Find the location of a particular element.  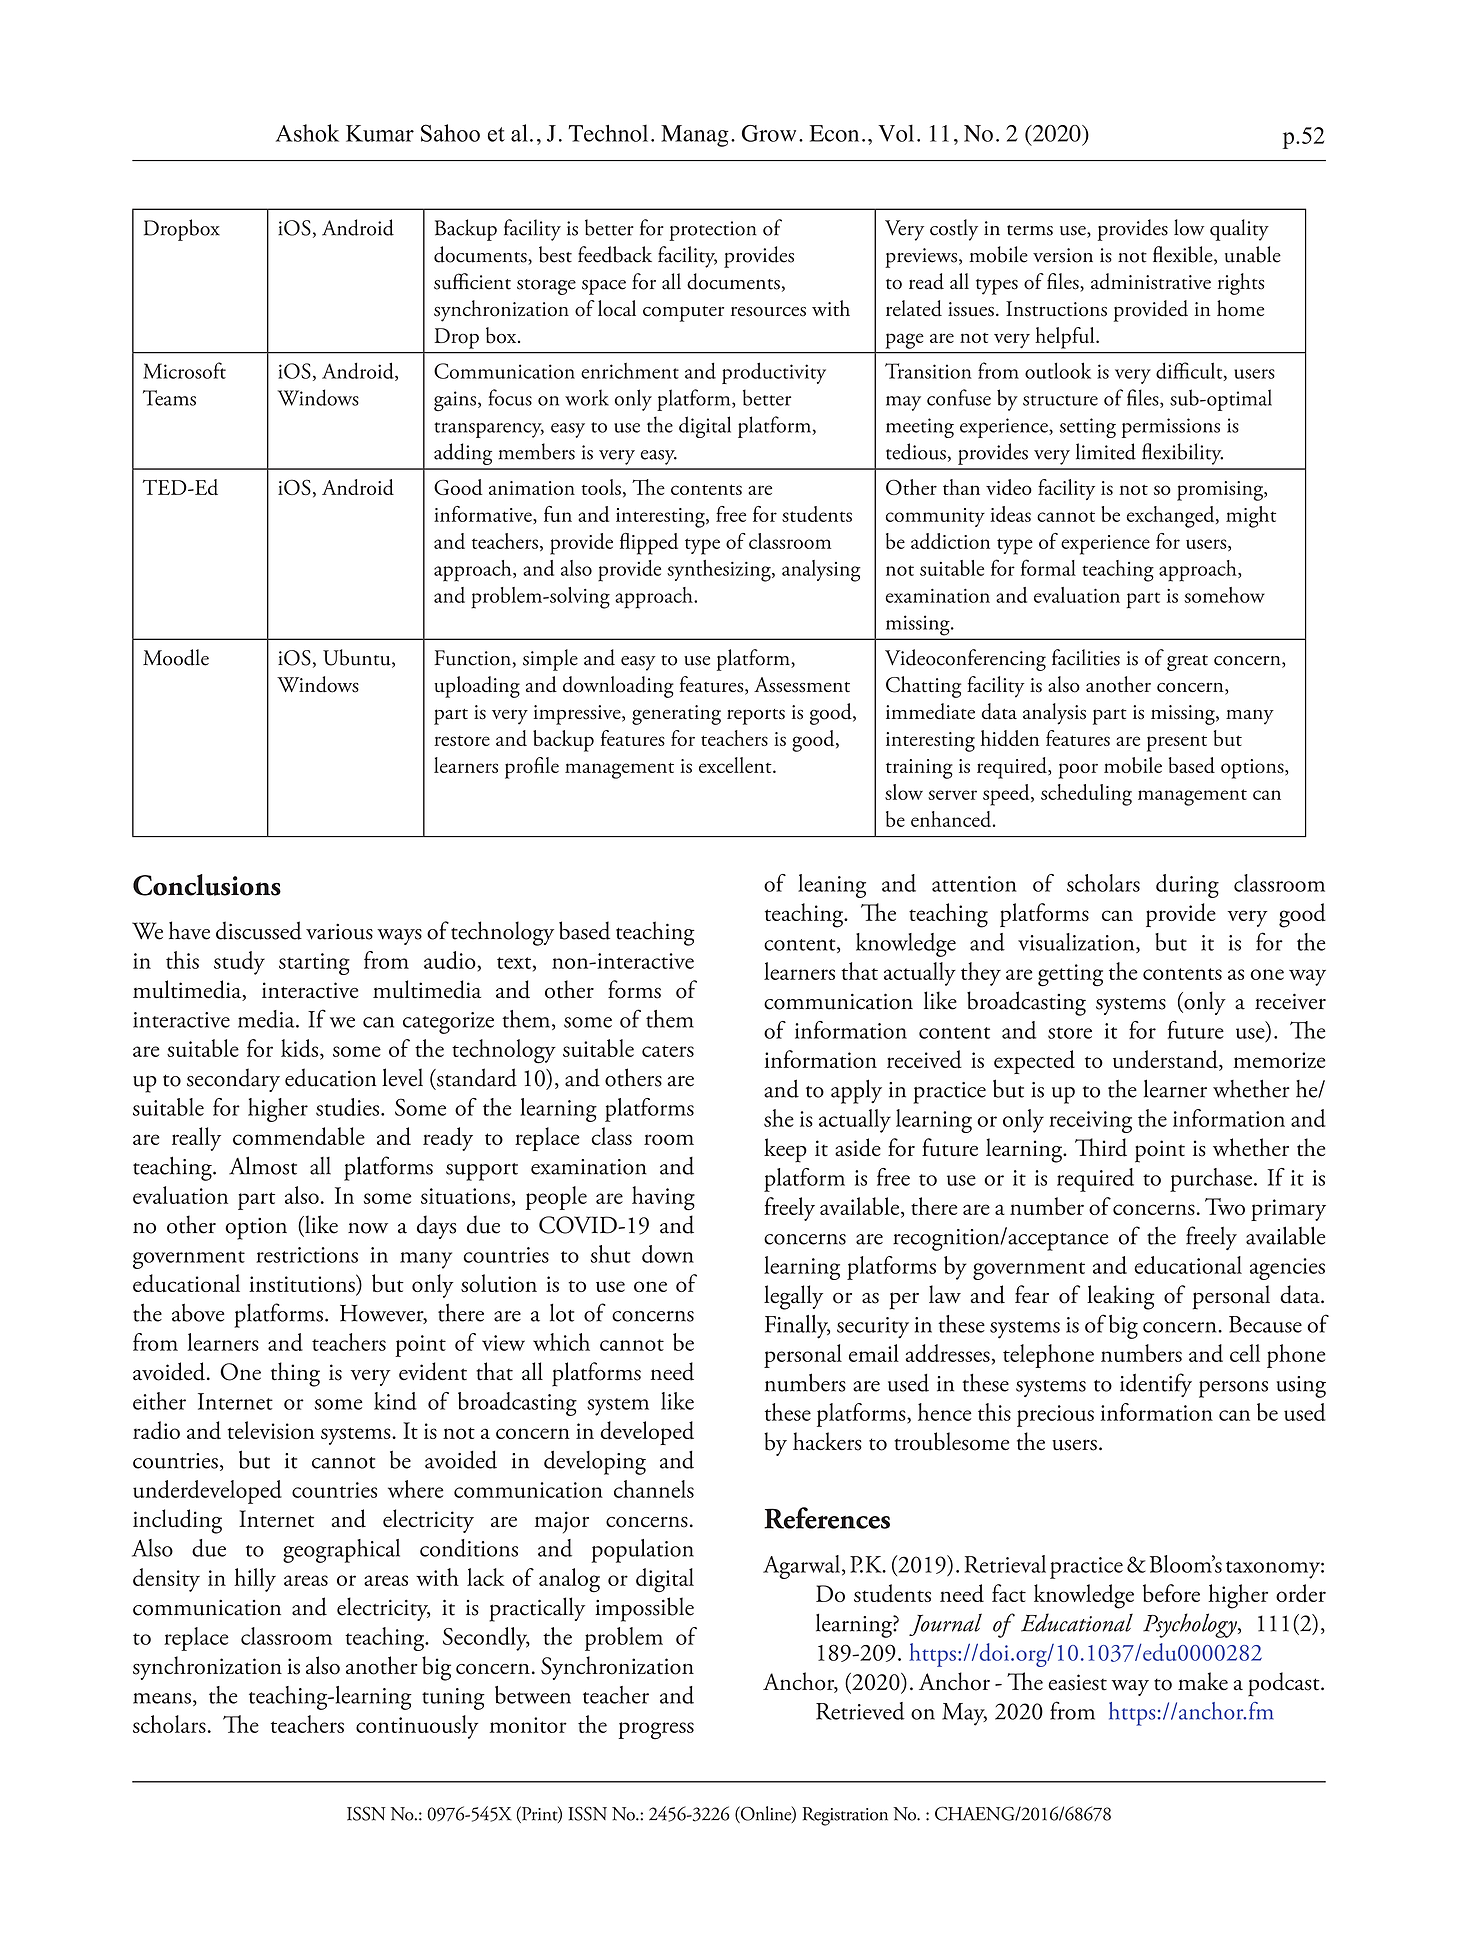

thing is located at coordinates (295, 1374).
